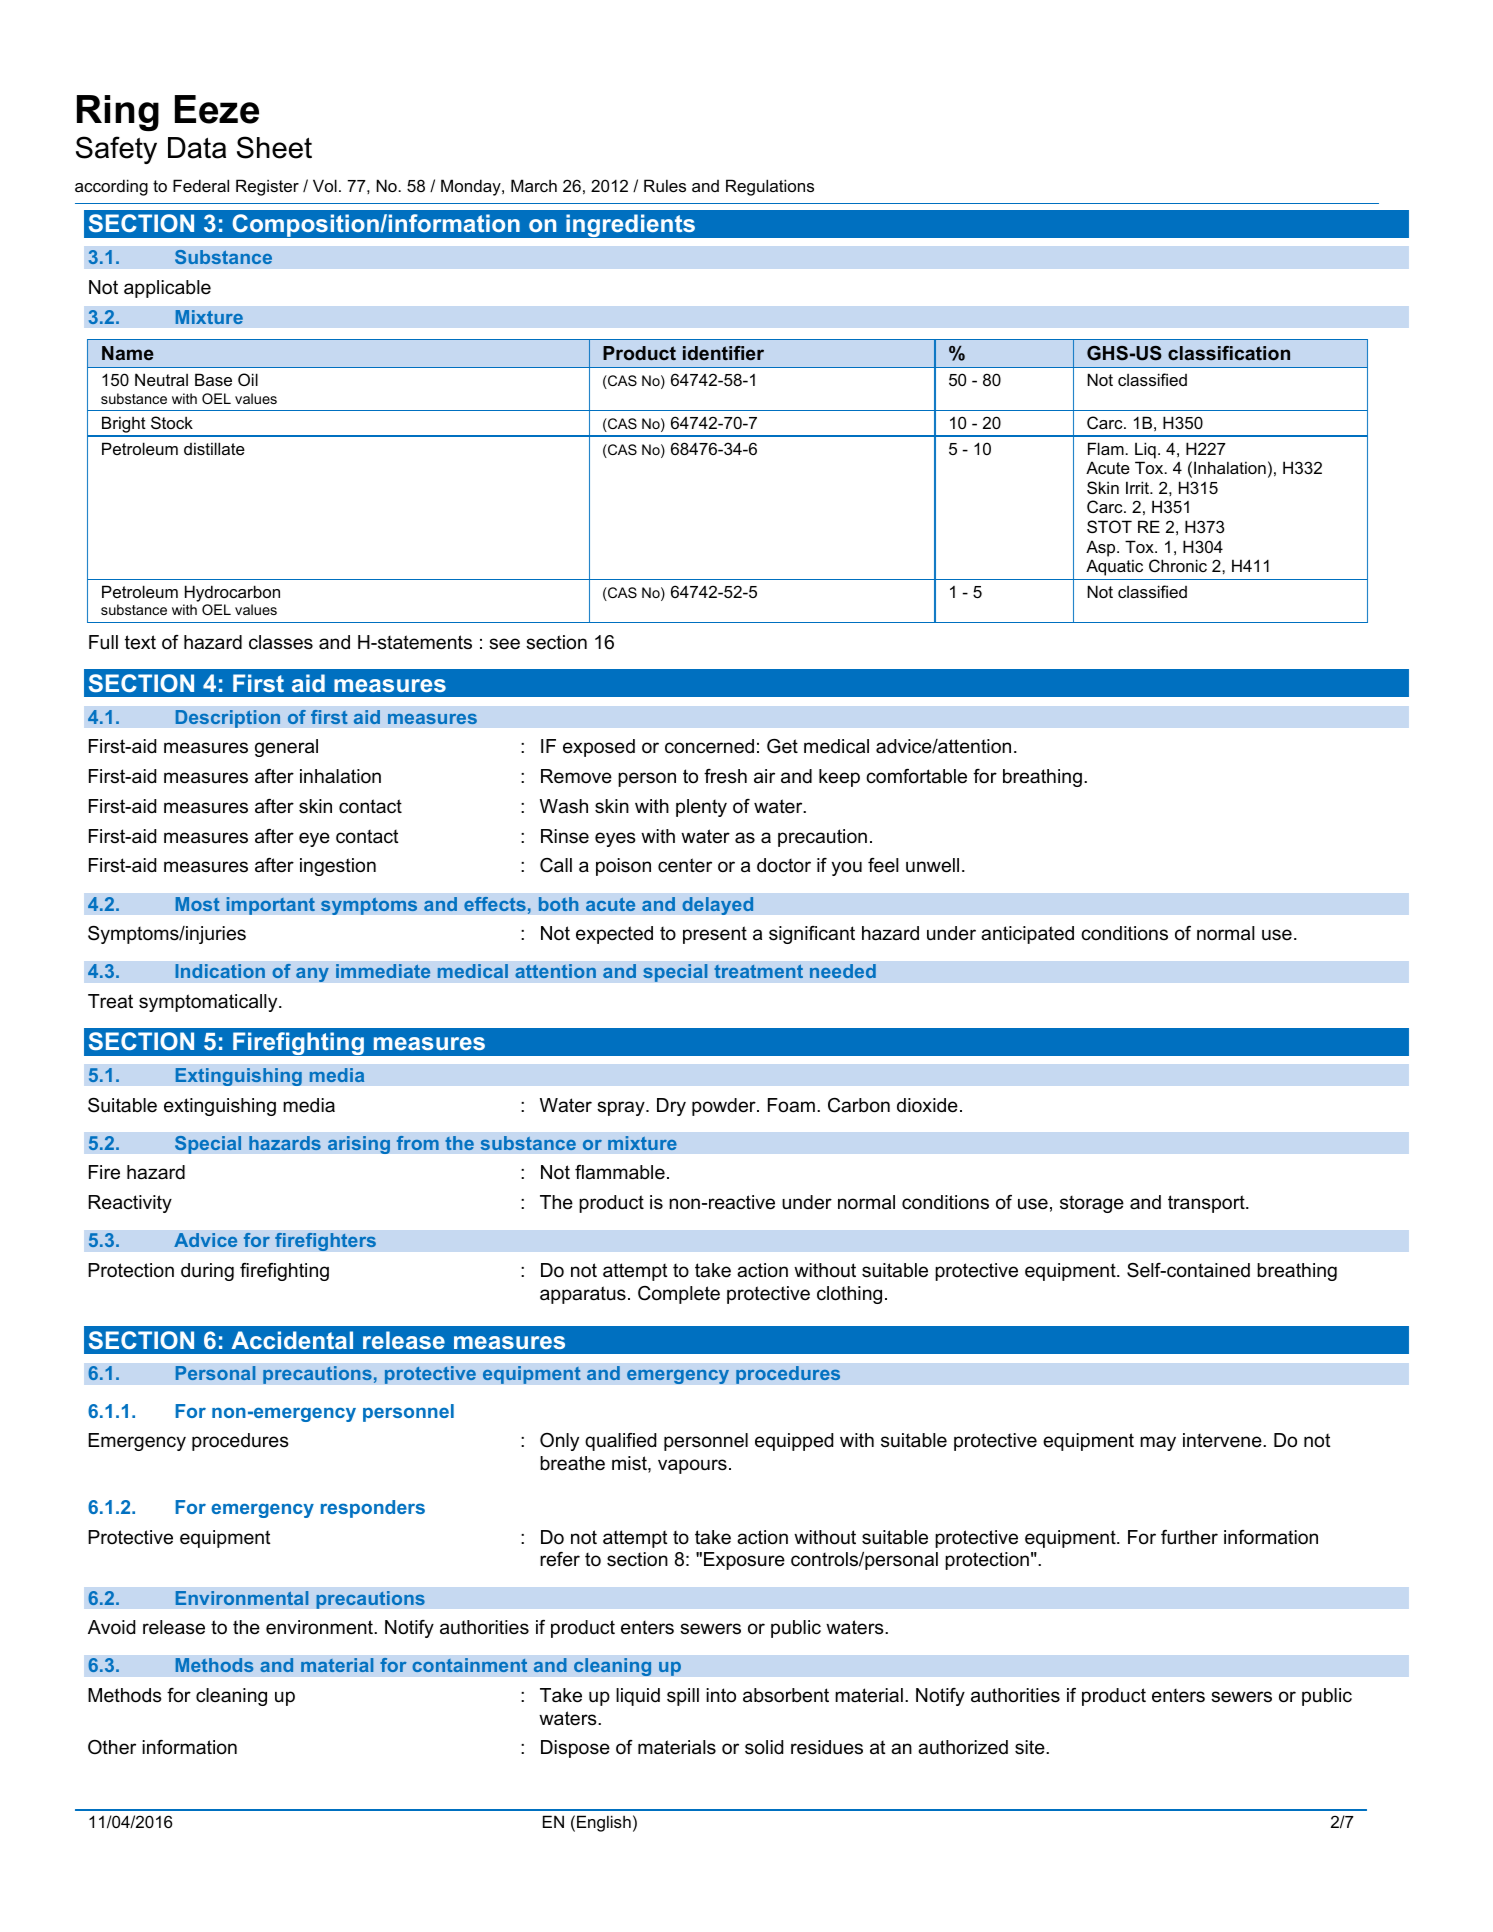 The image size is (1493, 1932). What do you see at coordinates (292, 1340) in the screenshot?
I see `Accidental` at bounding box center [292, 1340].
